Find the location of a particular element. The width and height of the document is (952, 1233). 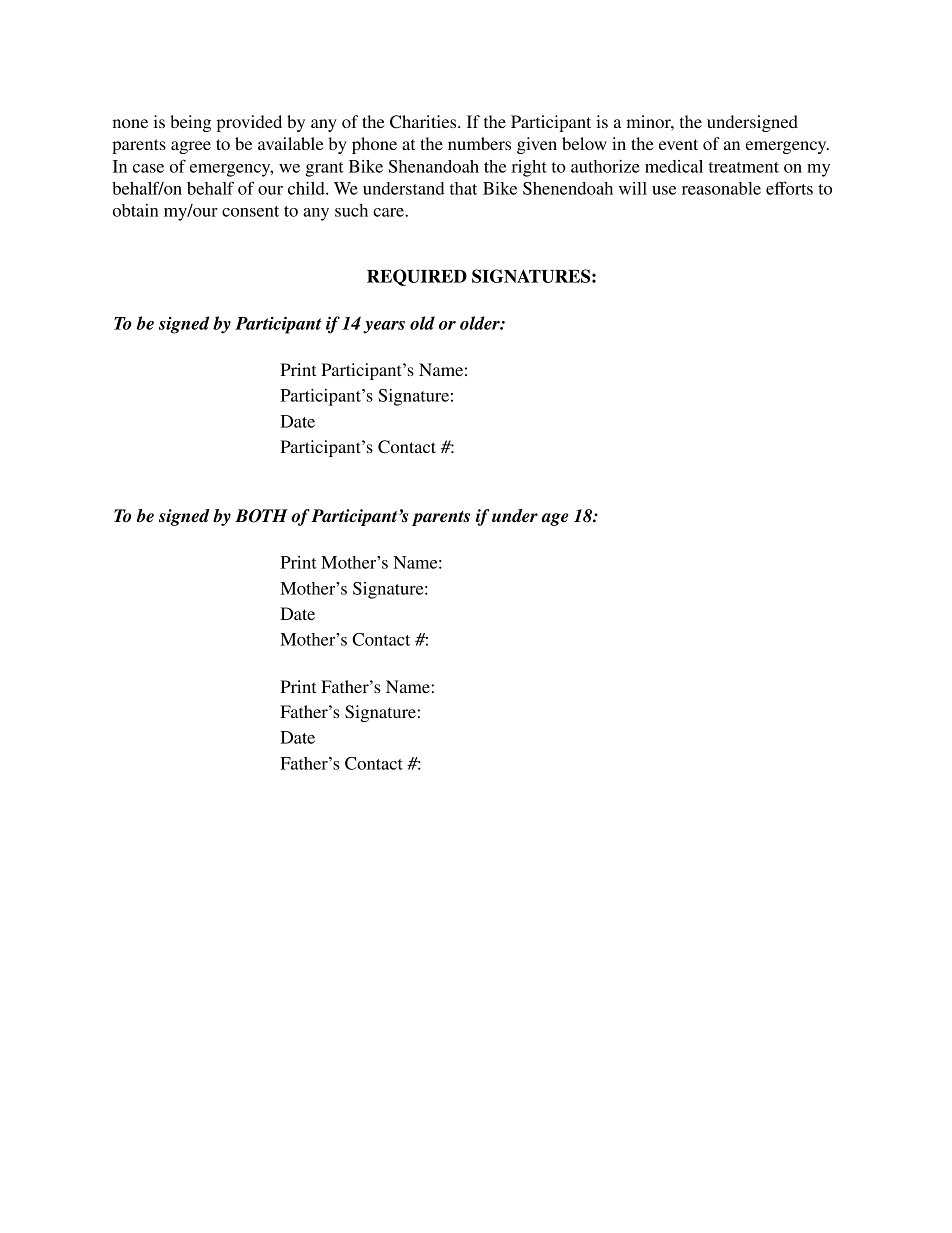

being is located at coordinates (190, 123).
